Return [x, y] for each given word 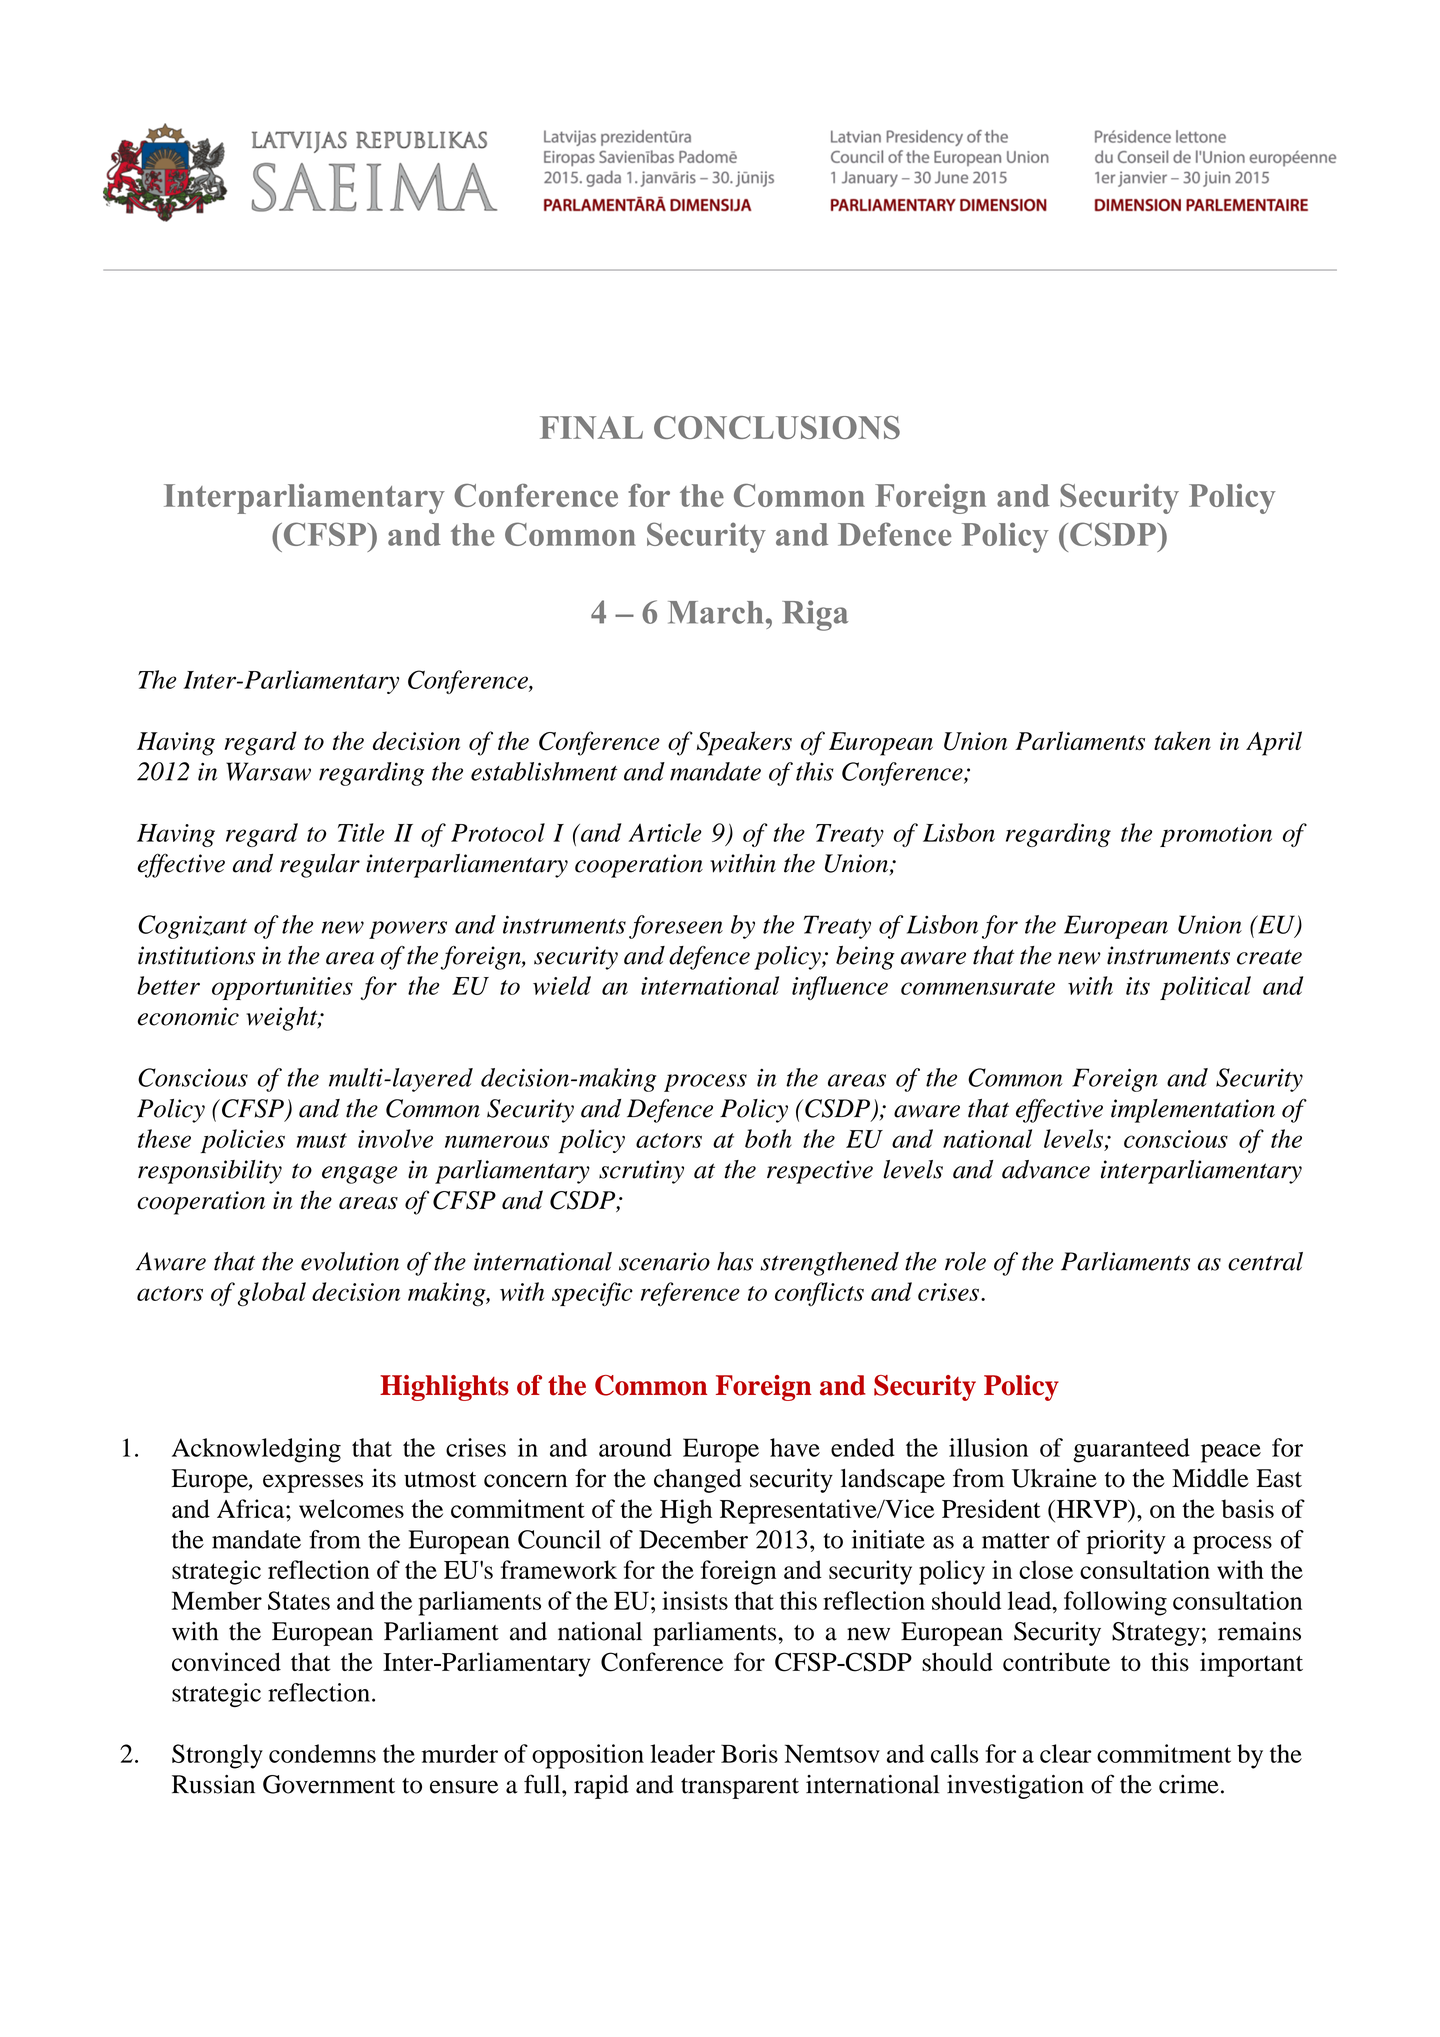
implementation [1193, 1111]
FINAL [591, 427]
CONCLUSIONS [777, 427]
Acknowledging [256, 1450]
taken [1182, 740]
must [321, 1140]
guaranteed [1131, 1450]
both [768, 1138]
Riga [815, 615]
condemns [322, 1753]
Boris [749, 1753]
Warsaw [268, 771]
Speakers [744, 743]
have [795, 1447]
